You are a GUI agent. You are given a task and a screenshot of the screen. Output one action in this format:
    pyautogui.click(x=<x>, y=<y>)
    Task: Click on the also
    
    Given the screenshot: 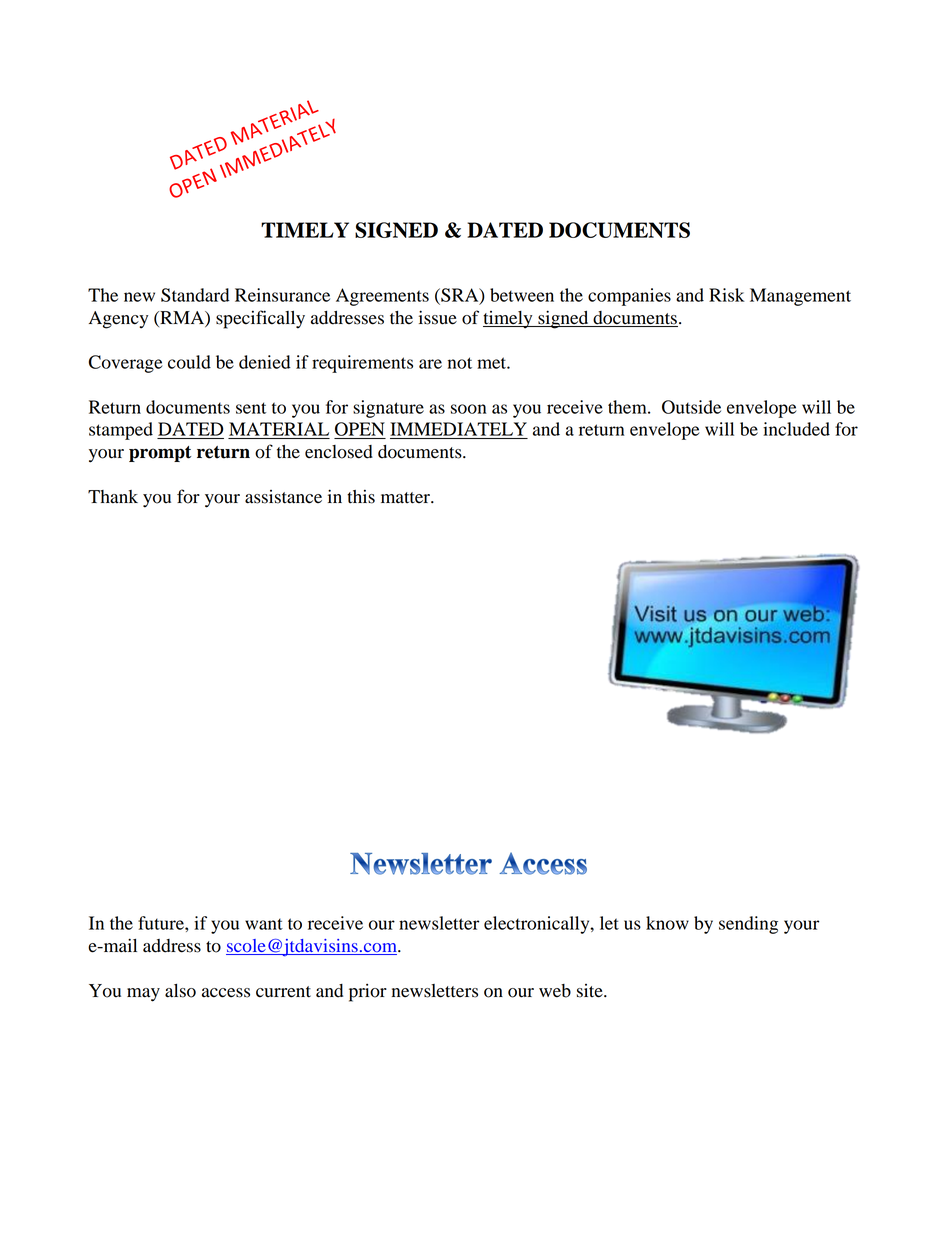 What is the action you would take?
    pyautogui.click(x=180, y=991)
